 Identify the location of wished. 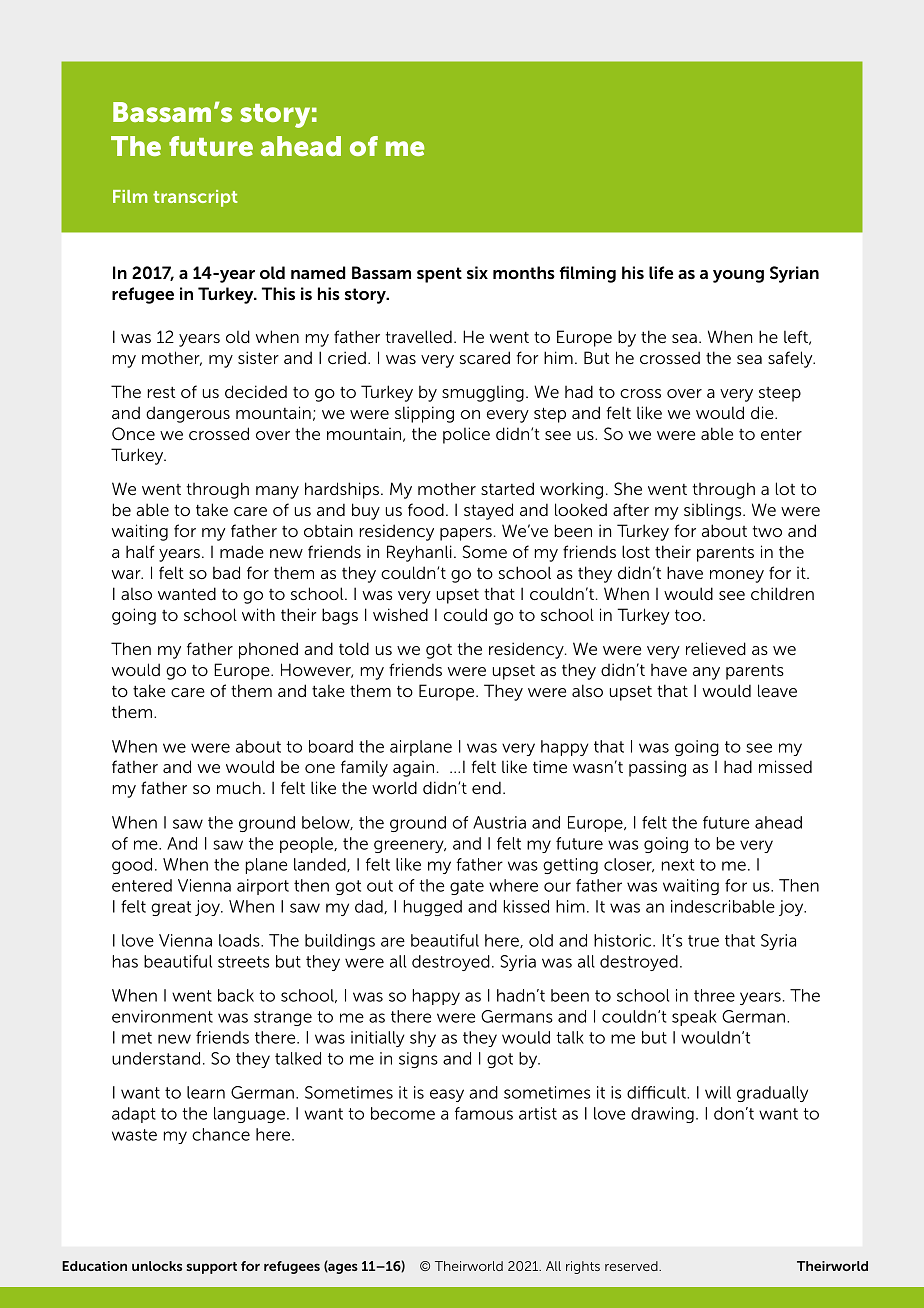
(400, 614).
